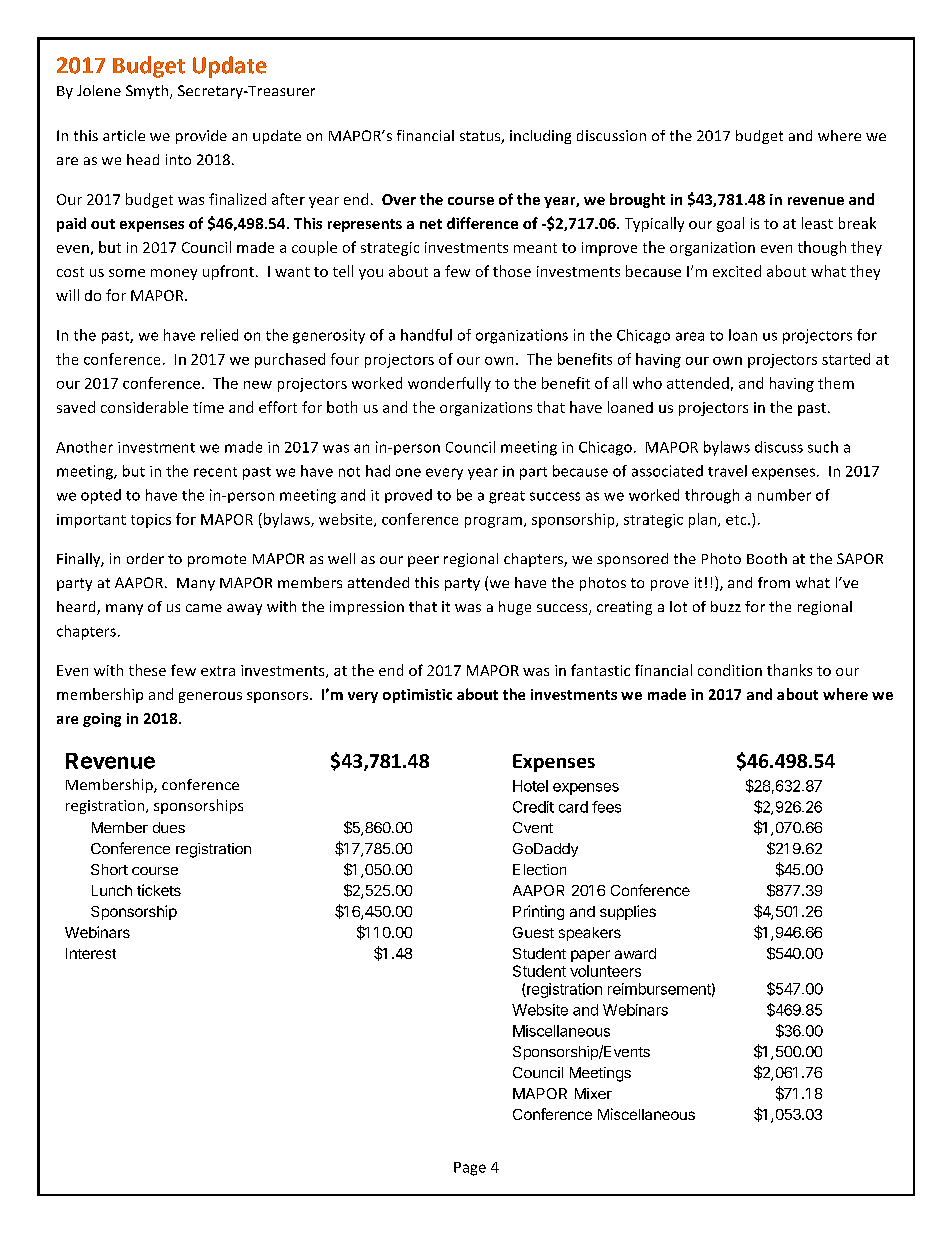 This document has width=952, height=1233. I want to click on buzz, so click(726, 606).
